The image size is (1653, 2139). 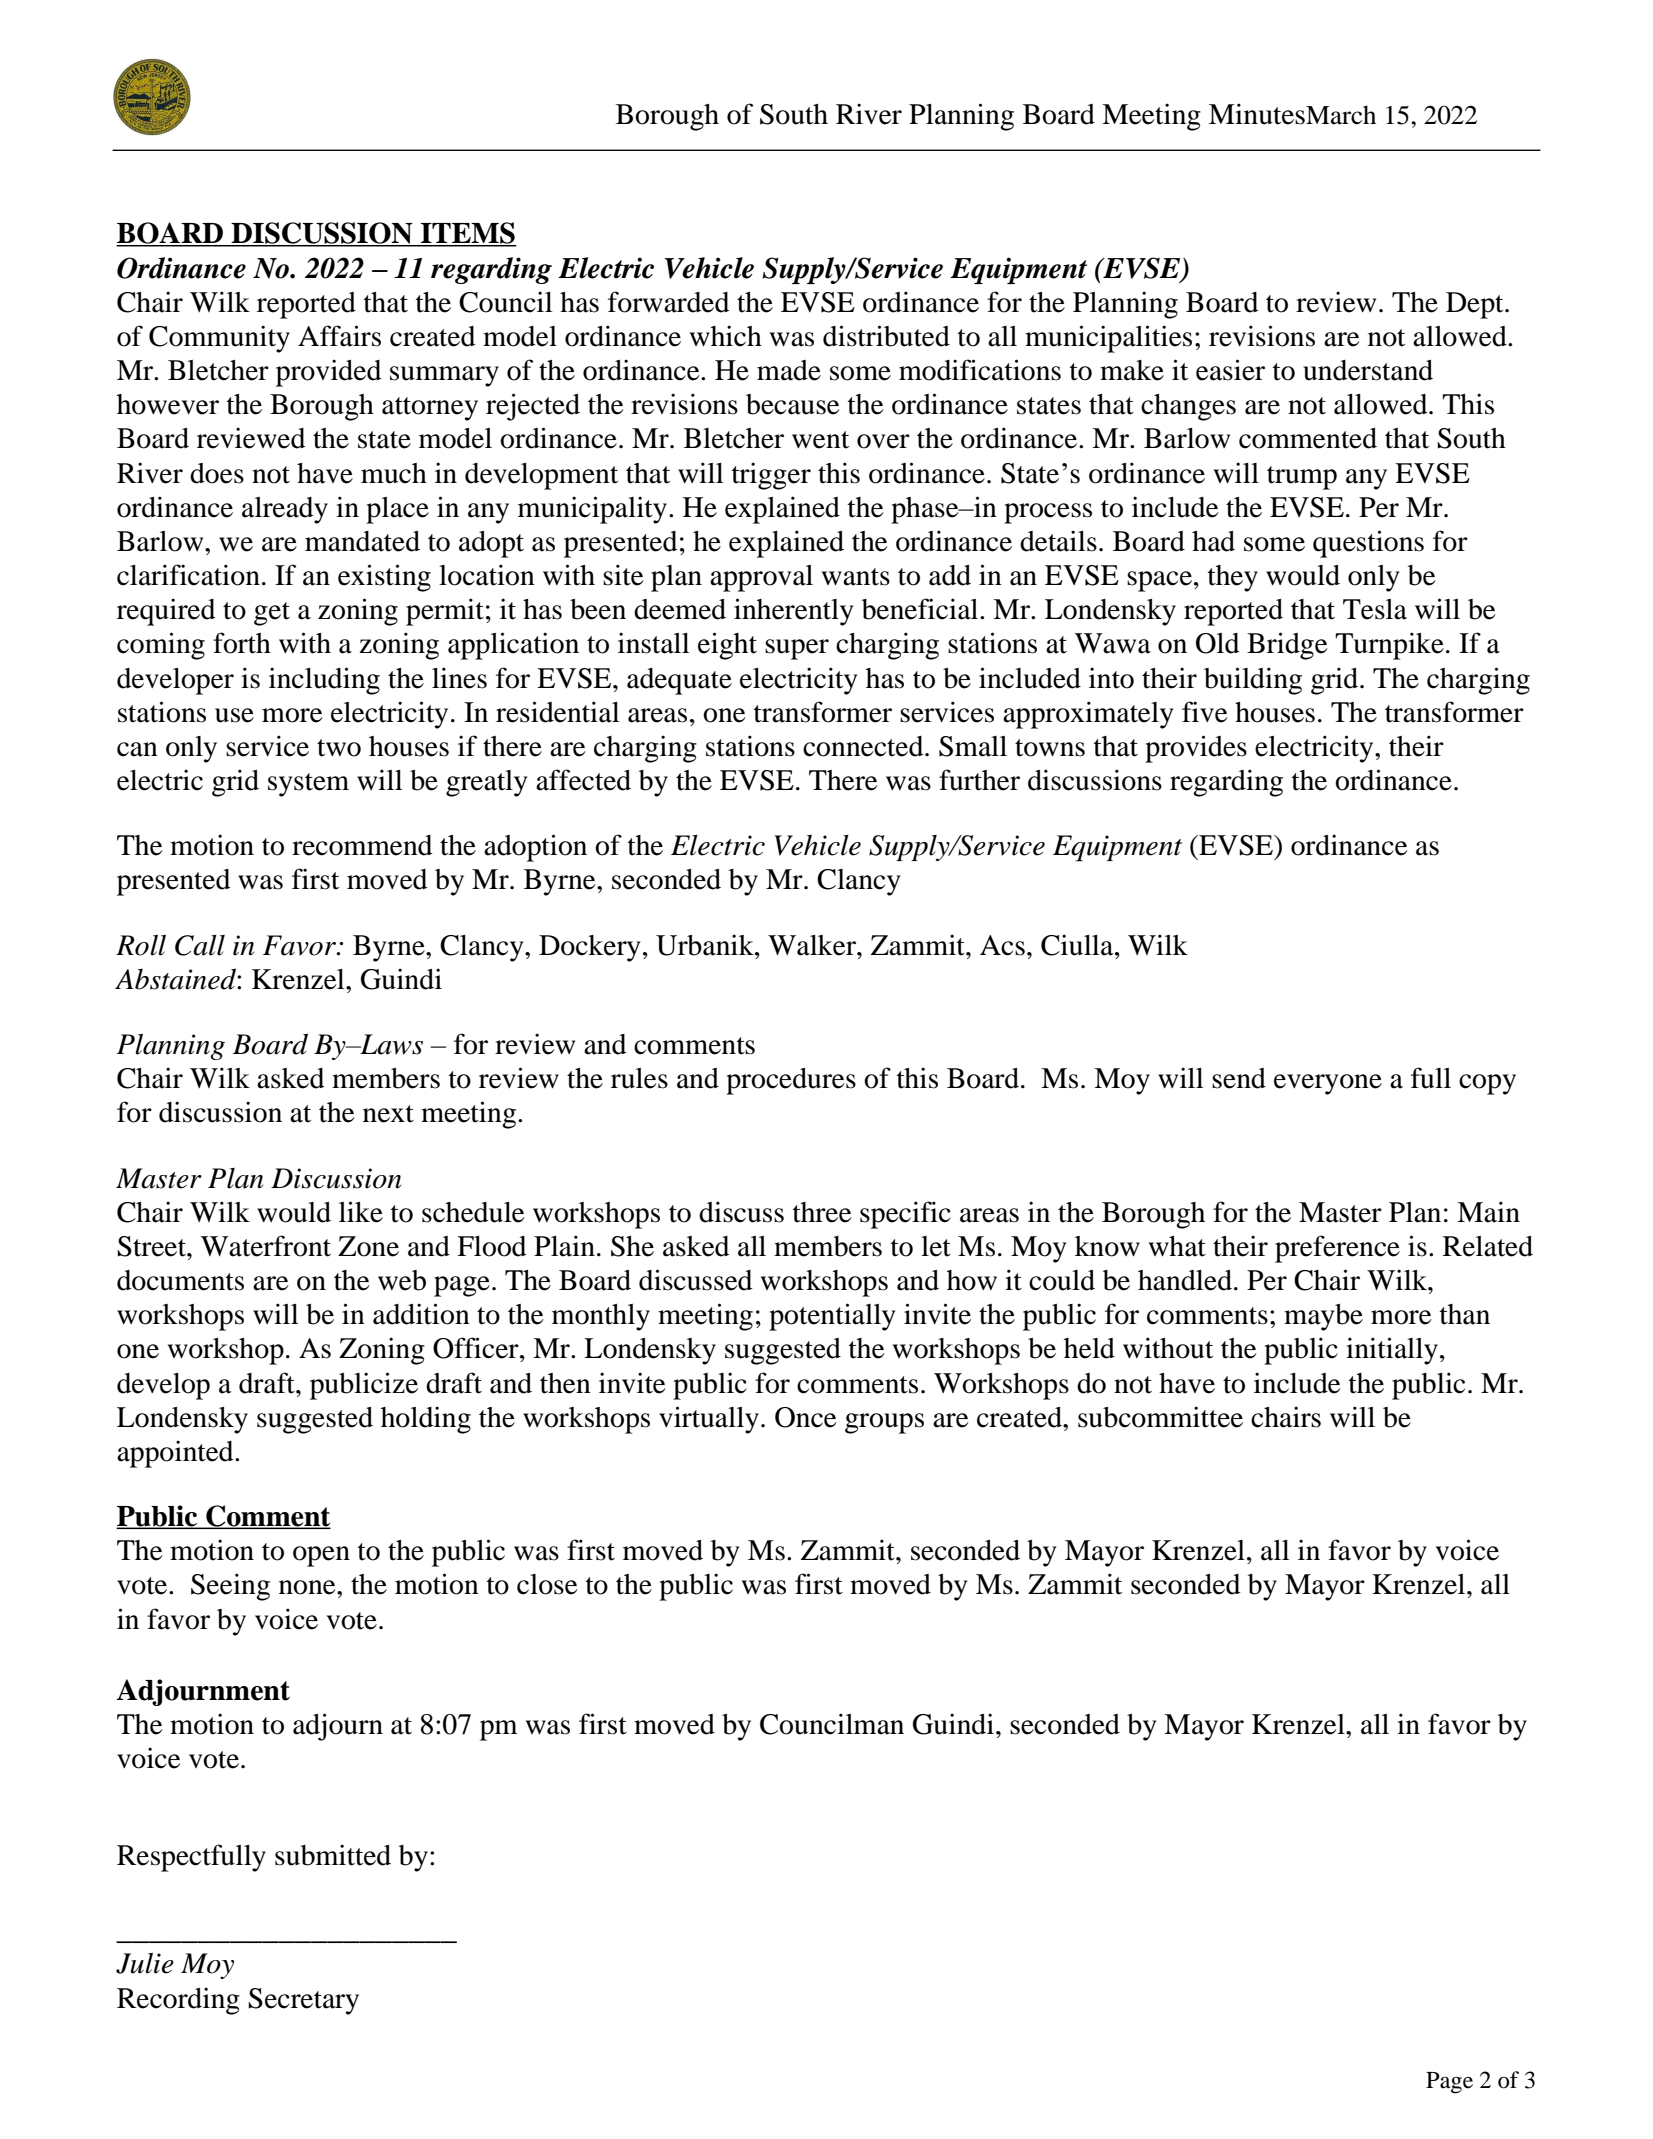 What do you see at coordinates (339, 336) in the screenshot?
I see `Affairs` at bounding box center [339, 336].
